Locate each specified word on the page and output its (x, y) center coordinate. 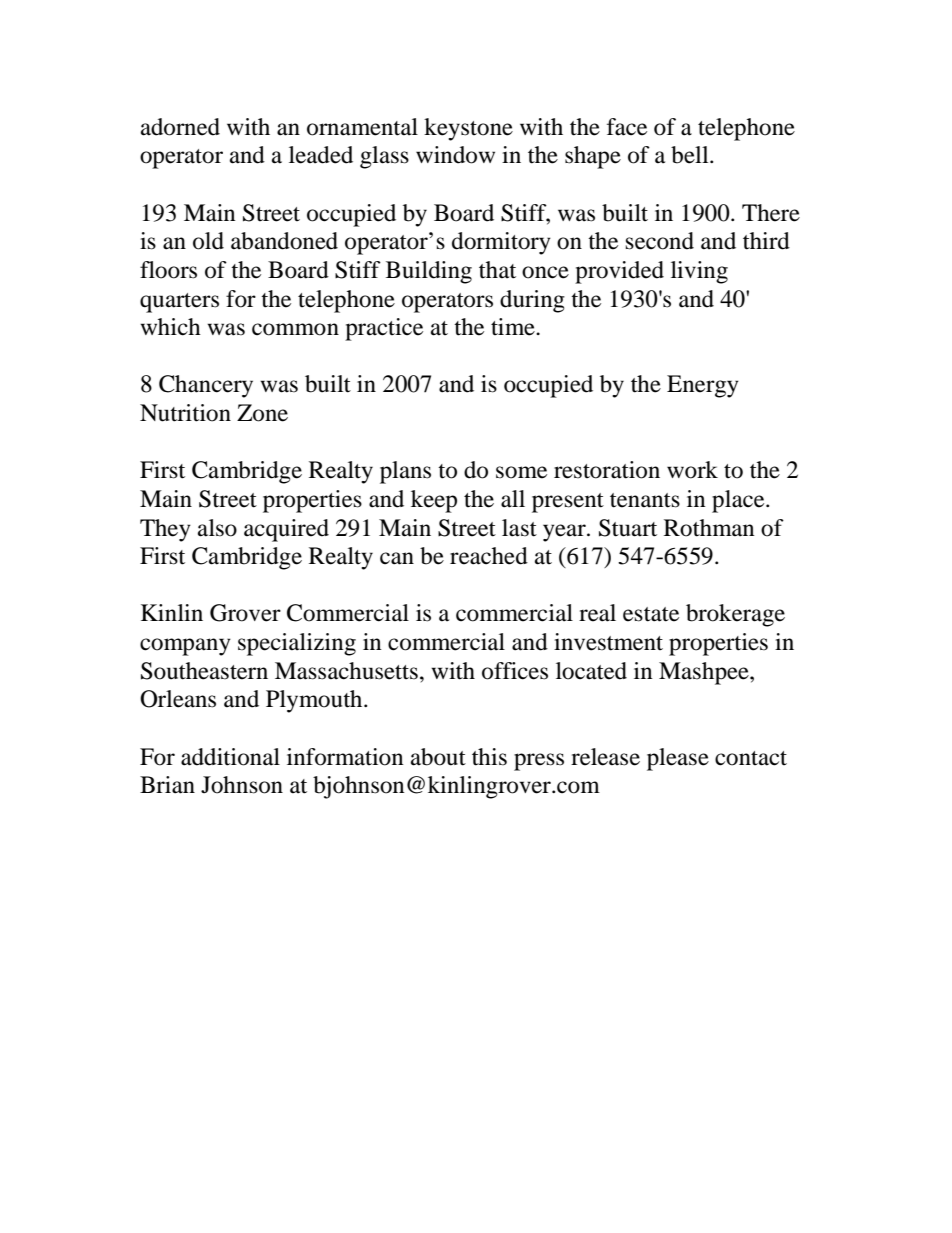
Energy (703, 386)
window (455, 155)
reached (489, 556)
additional (230, 757)
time (514, 327)
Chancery (206, 386)
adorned (180, 127)
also (217, 528)
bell (691, 155)
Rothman (709, 528)
